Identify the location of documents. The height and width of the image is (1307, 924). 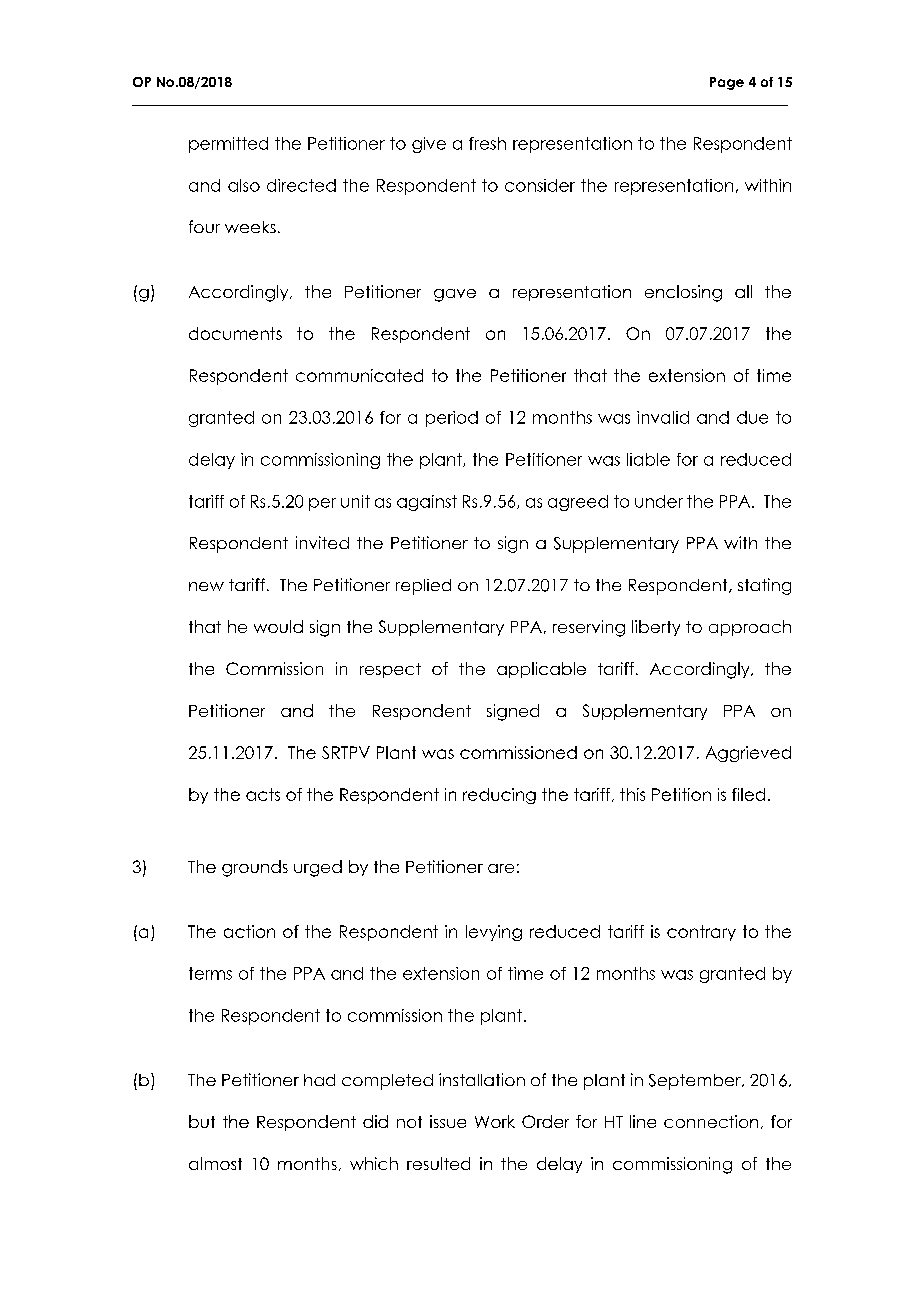
(235, 333).
